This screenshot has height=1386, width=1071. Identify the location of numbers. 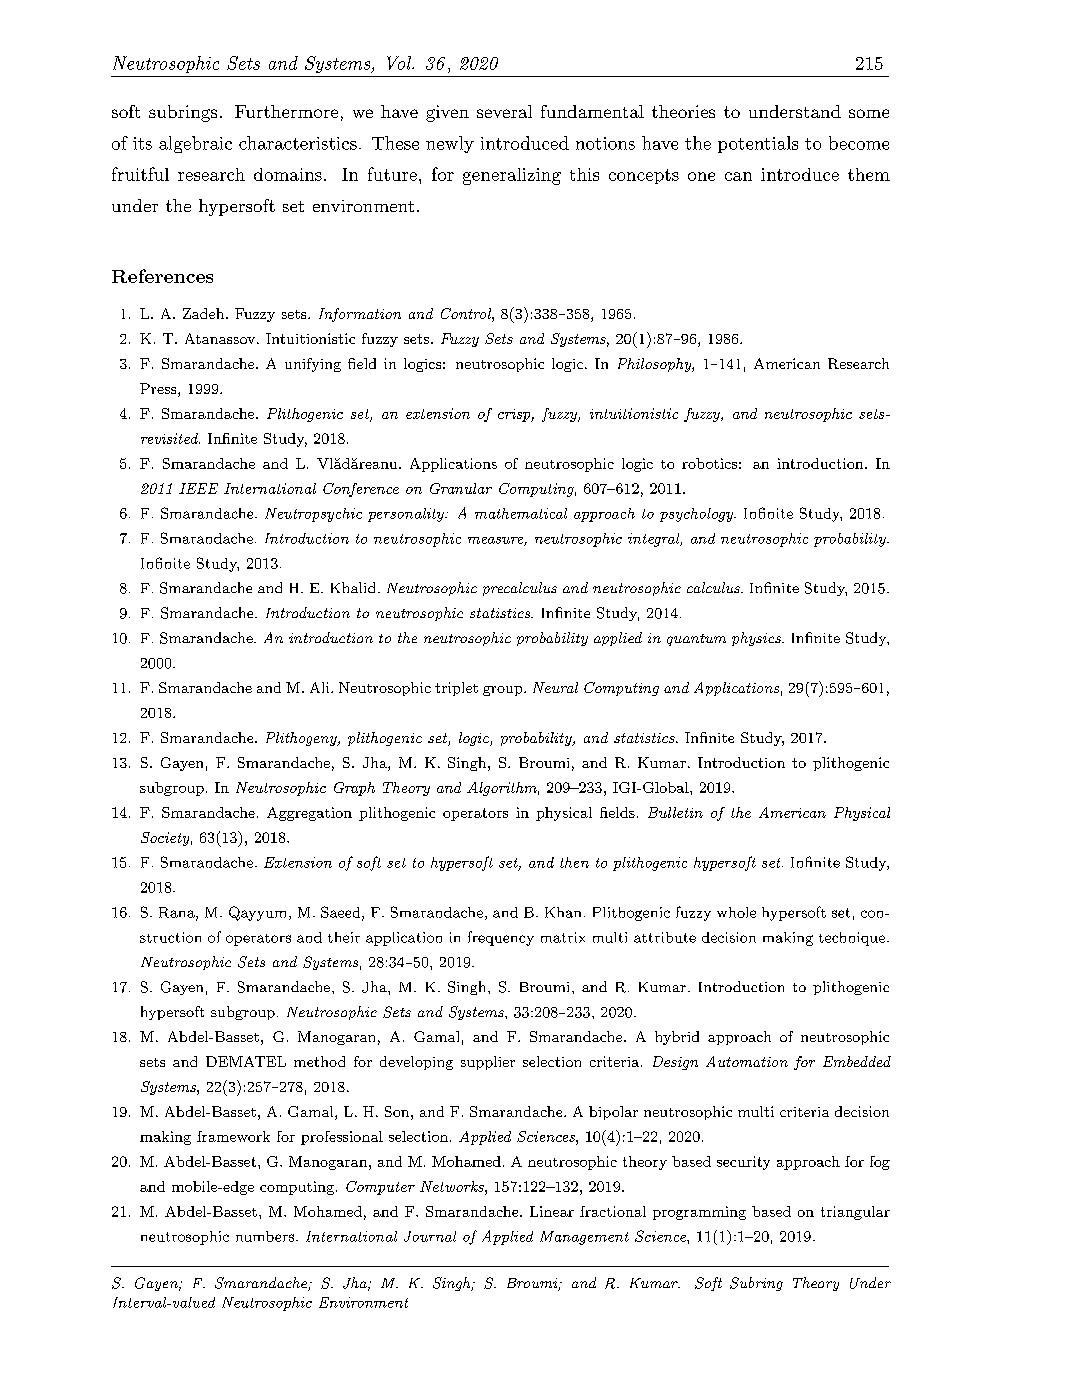
(265, 1236).
